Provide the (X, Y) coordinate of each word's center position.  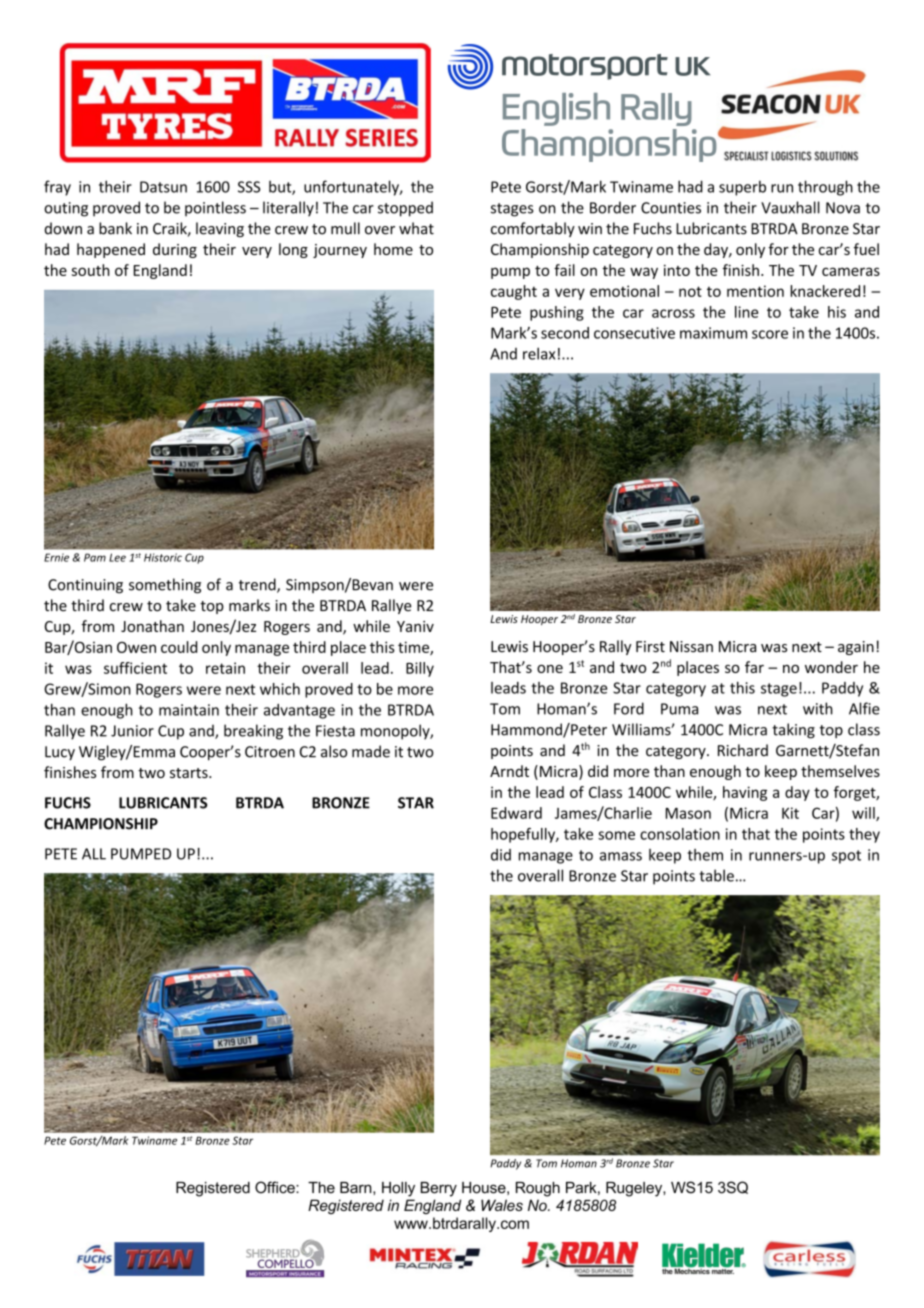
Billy (420, 669)
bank (115, 228)
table (716, 875)
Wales (502, 1205)
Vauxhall (790, 207)
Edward (516, 813)
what (416, 228)
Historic (163, 557)
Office (276, 1187)
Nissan (691, 647)
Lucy (60, 753)
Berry (439, 1189)
